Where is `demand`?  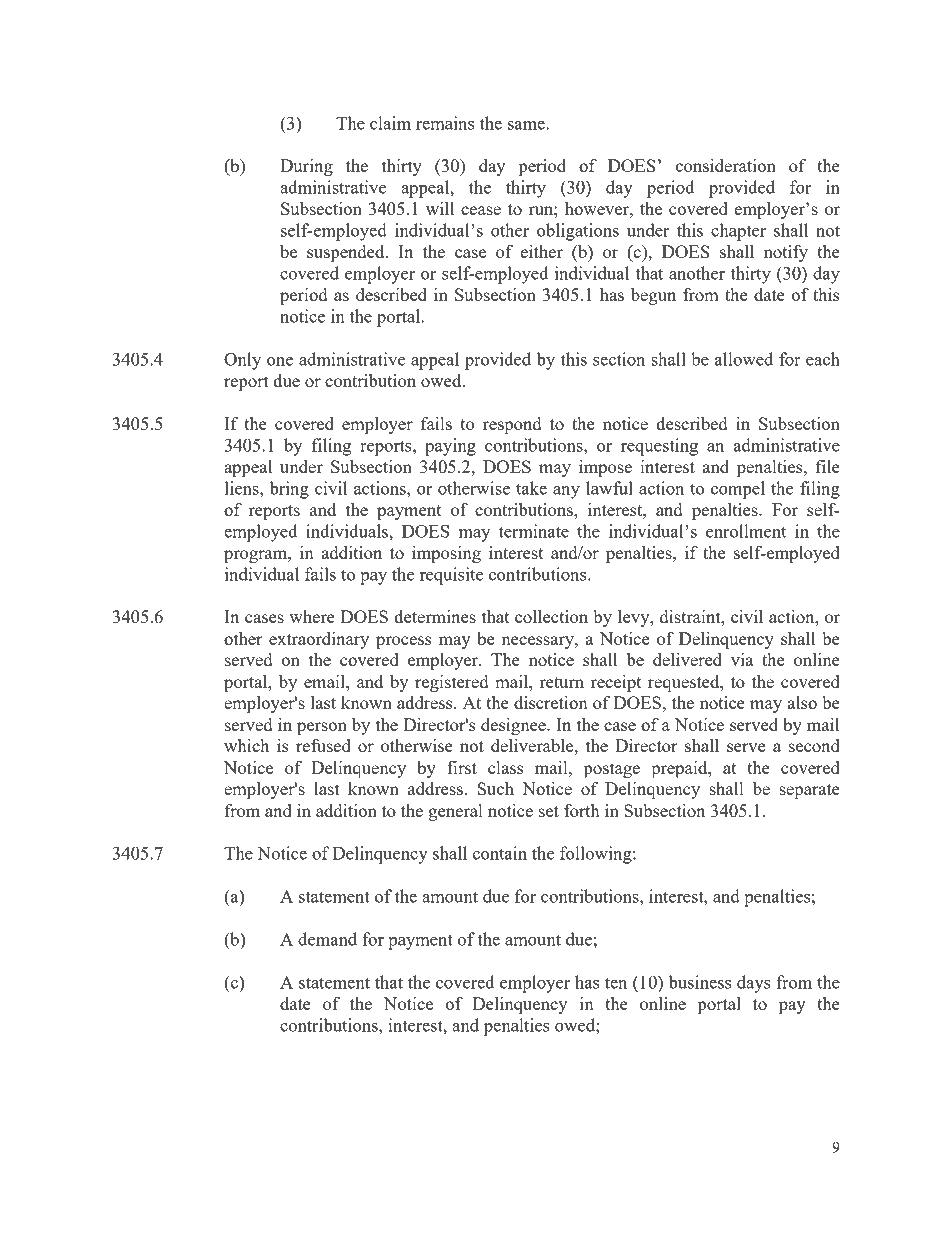 demand is located at coordinates (327, 939).
